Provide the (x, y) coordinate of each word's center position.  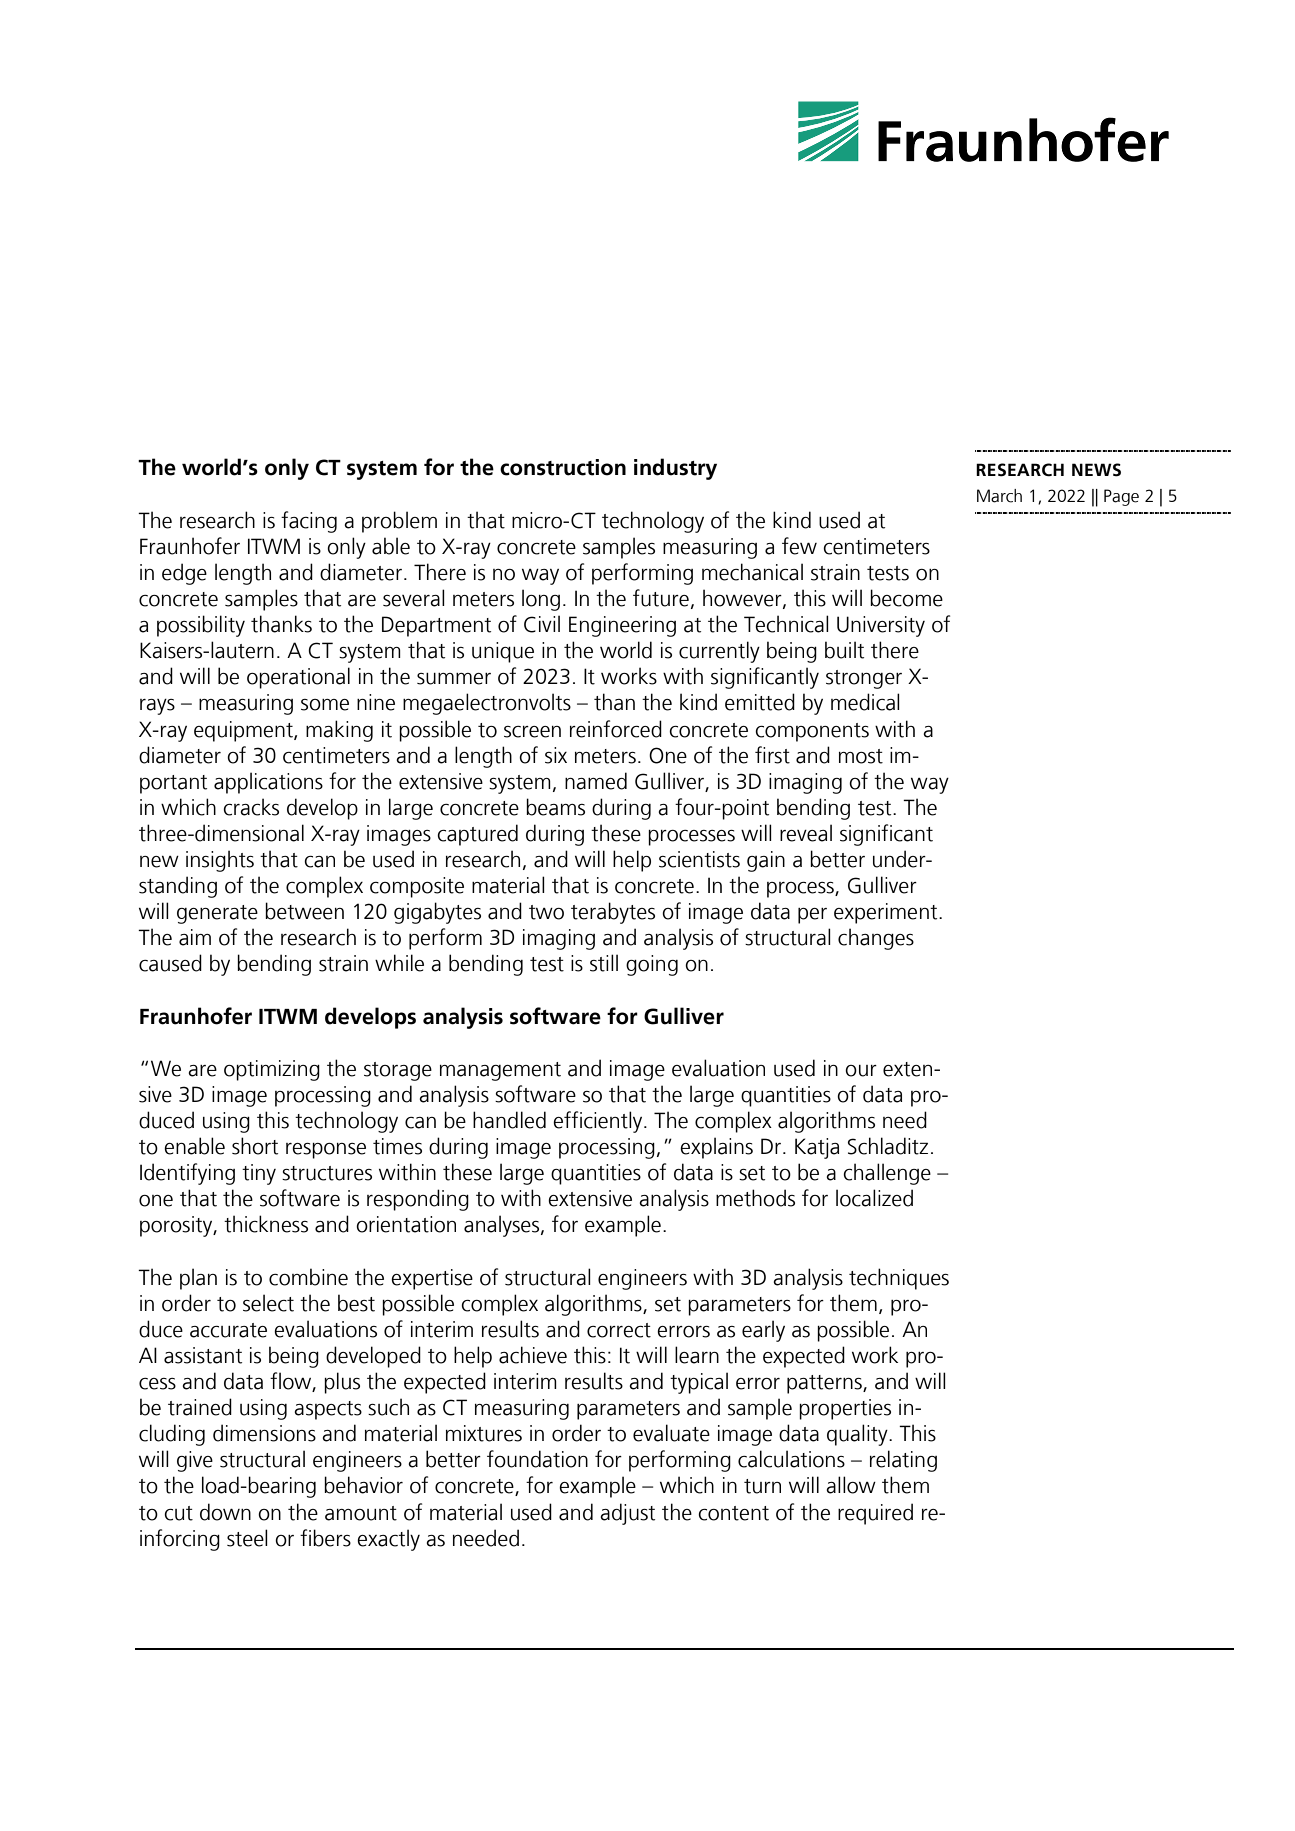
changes (876, 939)
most (861, 756)
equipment (244, 731)
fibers (325, 1538)
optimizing (272, 1070)
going (652, 965)
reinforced (616, 729)
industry (675, 469)
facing (309, 522)
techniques (899, 1279)
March (999, 496)
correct (619, 1330)
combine (308, 1277)
